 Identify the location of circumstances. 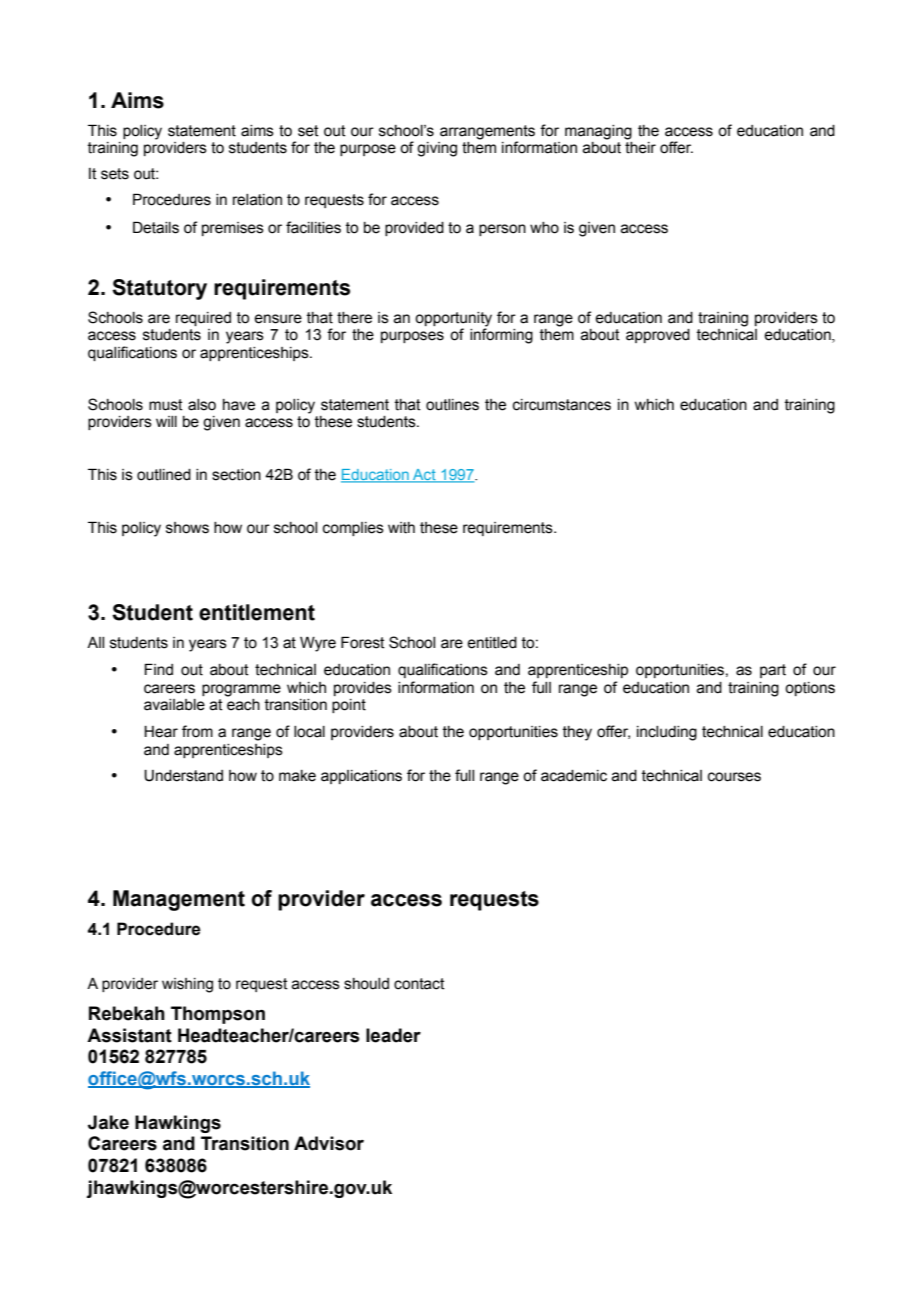
(562, 405).
